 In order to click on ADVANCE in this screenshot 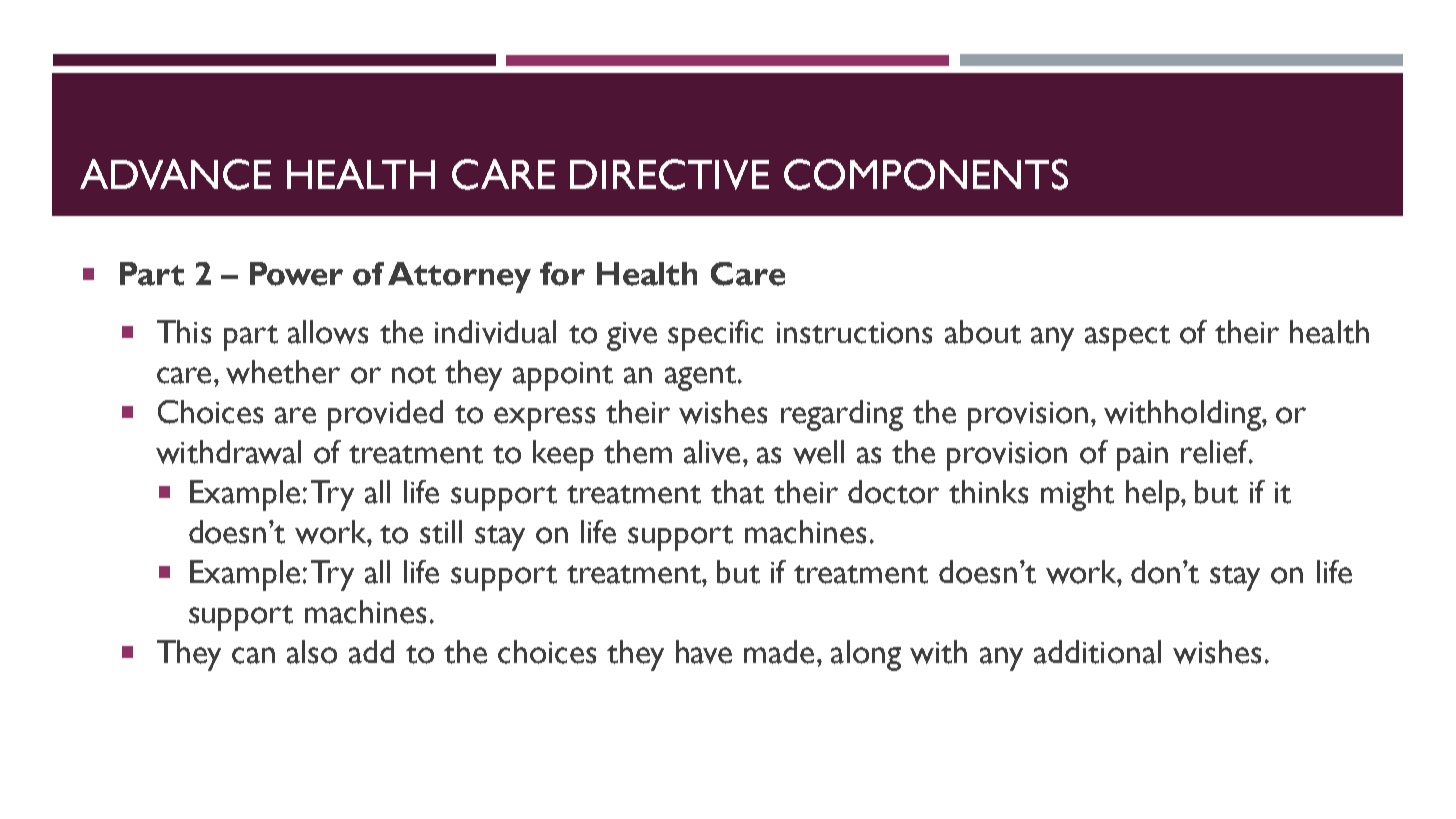, I will do `click(175, 174)`.
